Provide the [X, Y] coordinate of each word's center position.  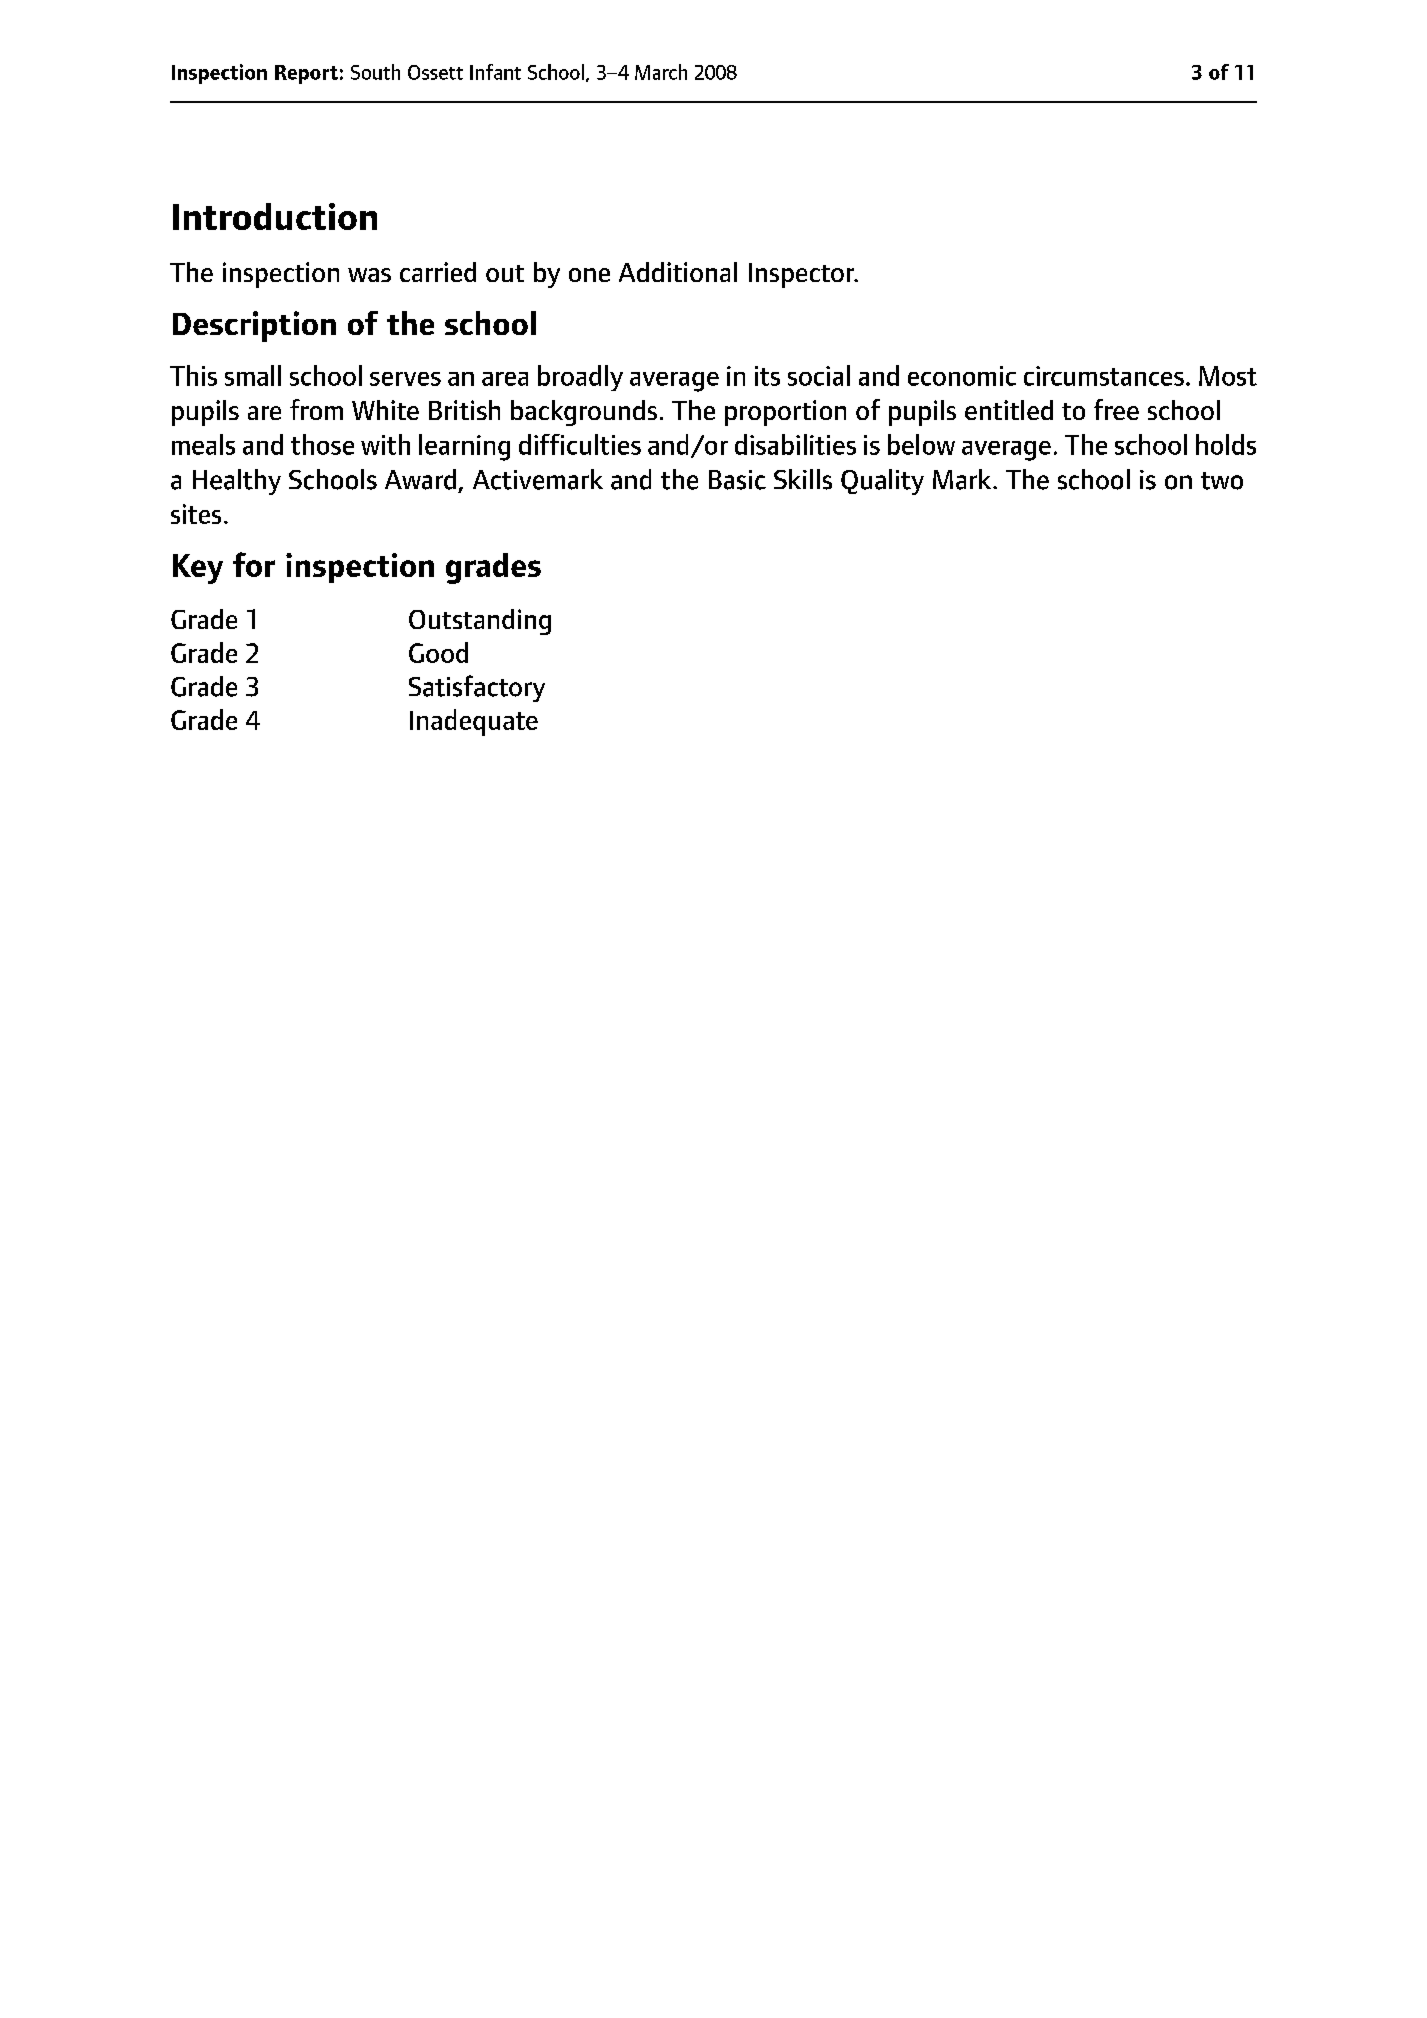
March [661, 72]
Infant [495, 72]
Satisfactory [477, 688]
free [1116, 409]
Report [306, 74]
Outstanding [480, 622]
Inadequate [474, 722]
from [316, 409]
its [767, 376]
